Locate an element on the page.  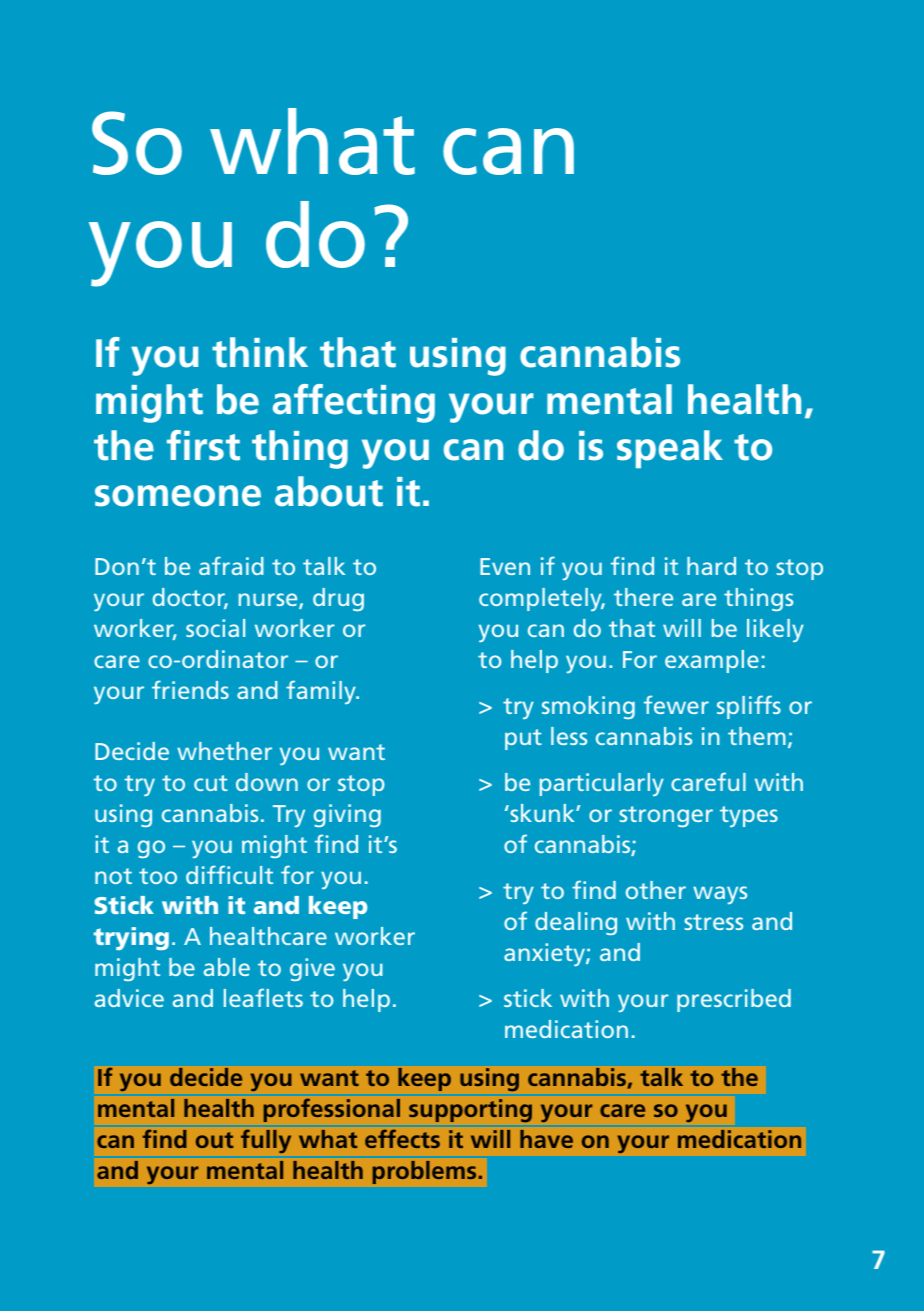
speak is located at coordinates (670, 449).
